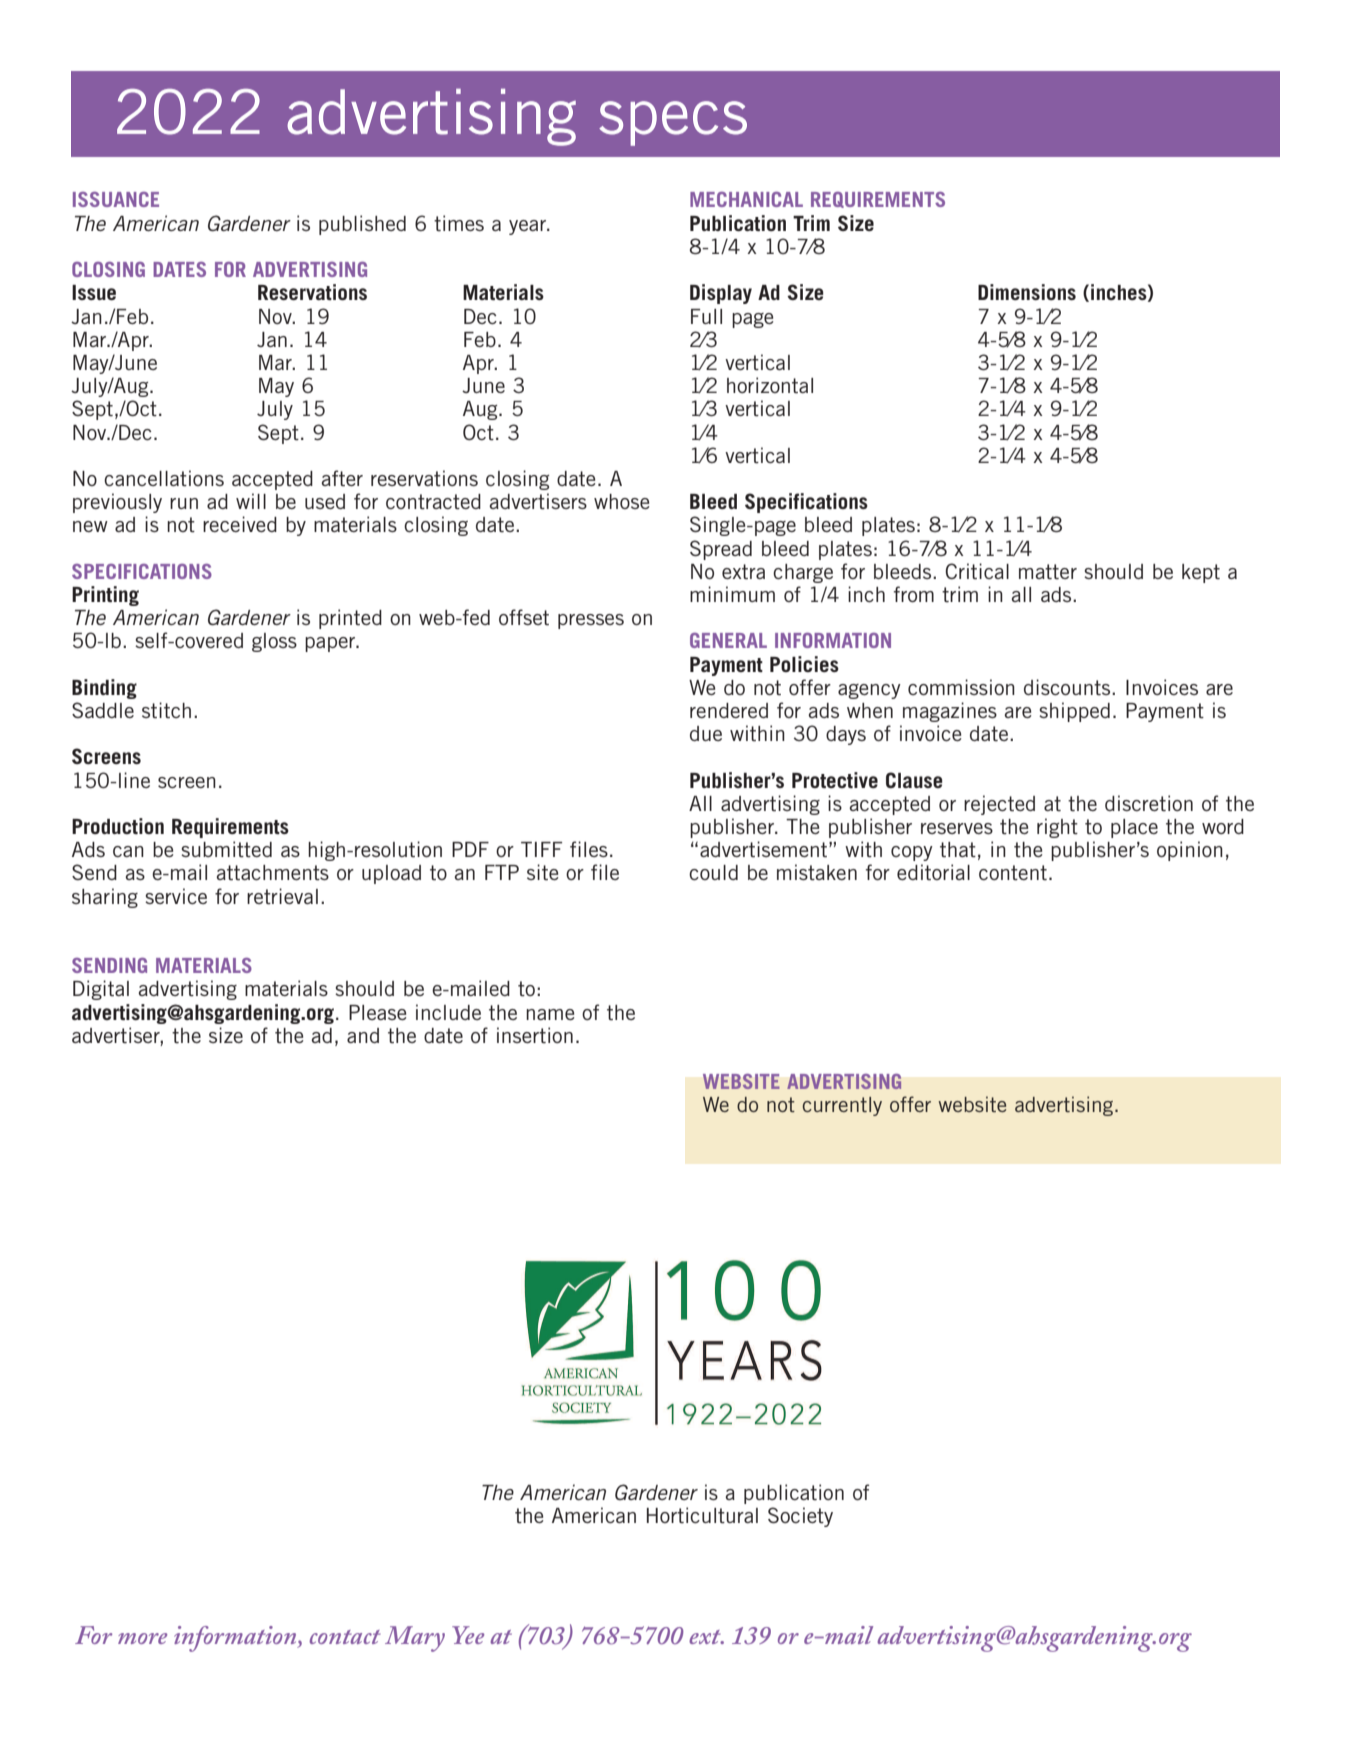  I want to click on ISSUANCE, so click(116, 199).
